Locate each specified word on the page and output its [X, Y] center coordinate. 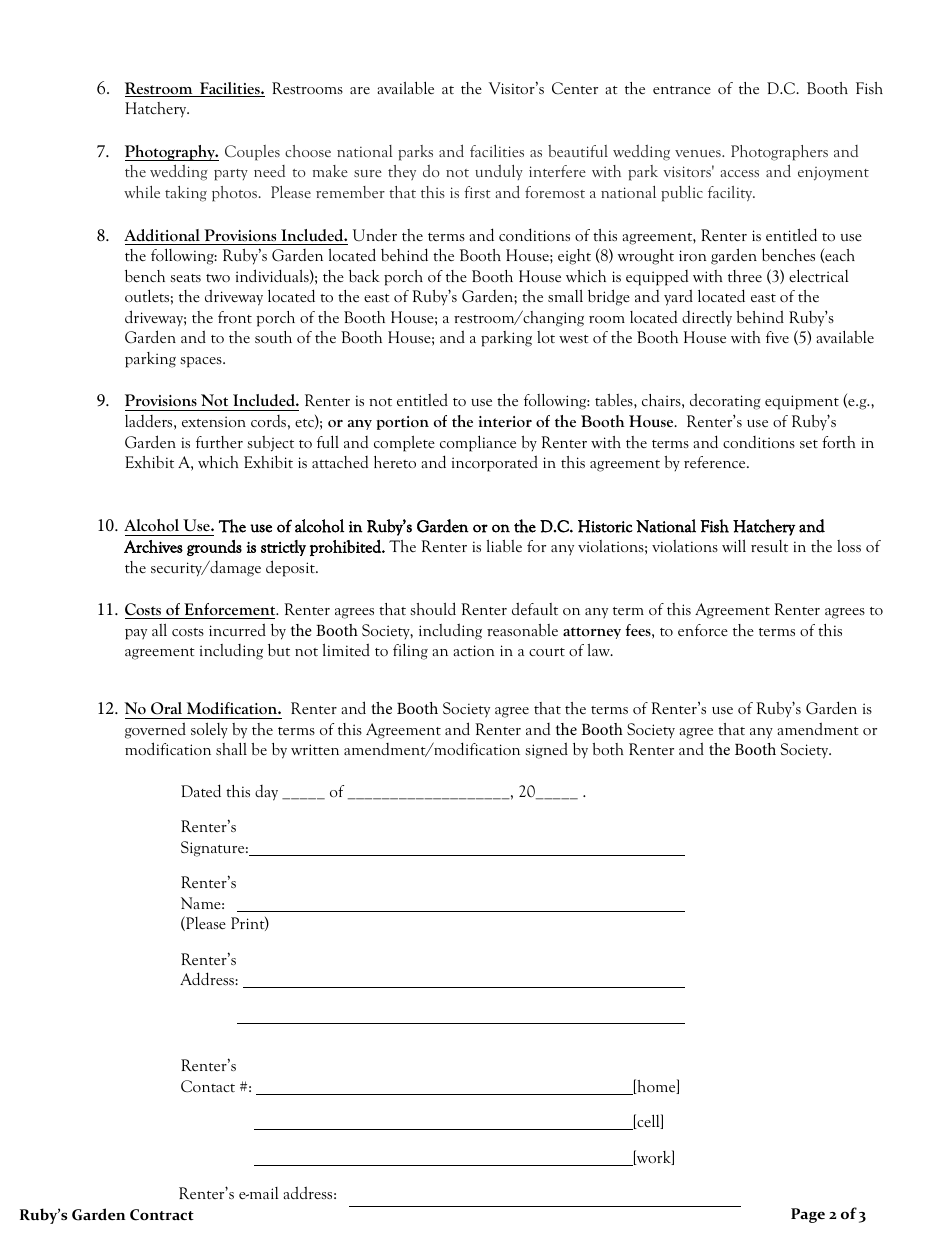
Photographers [779, 153]
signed [546, 750]
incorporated [495, 463]
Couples [252, 153]
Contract [162, 1215]
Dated [201, 790]
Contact [208, 1086]
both [608, 749]
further [219, 442]
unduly [499, 172]
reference [716, 462]
